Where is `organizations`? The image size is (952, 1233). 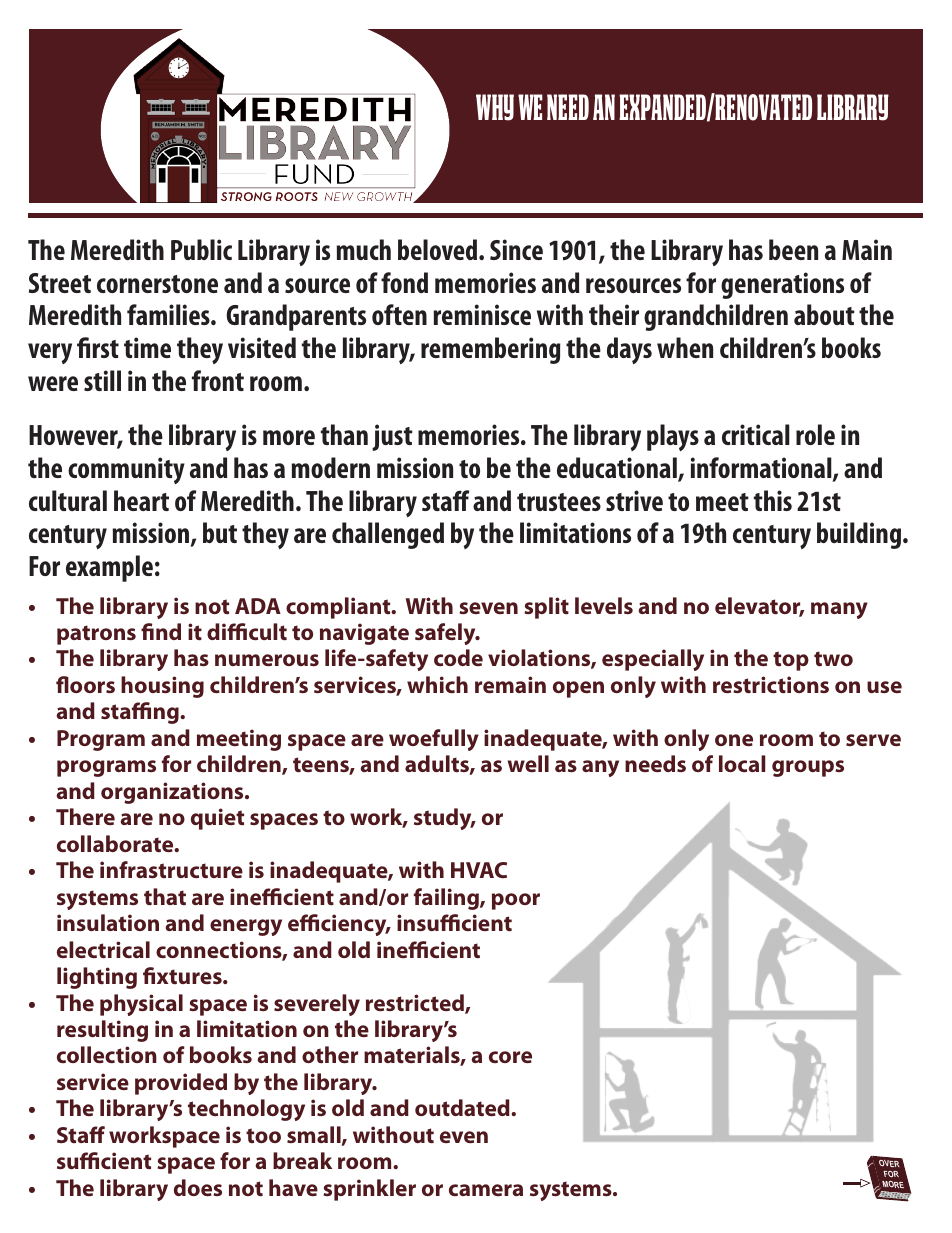
organizations is located at coordinates (173, 793).
